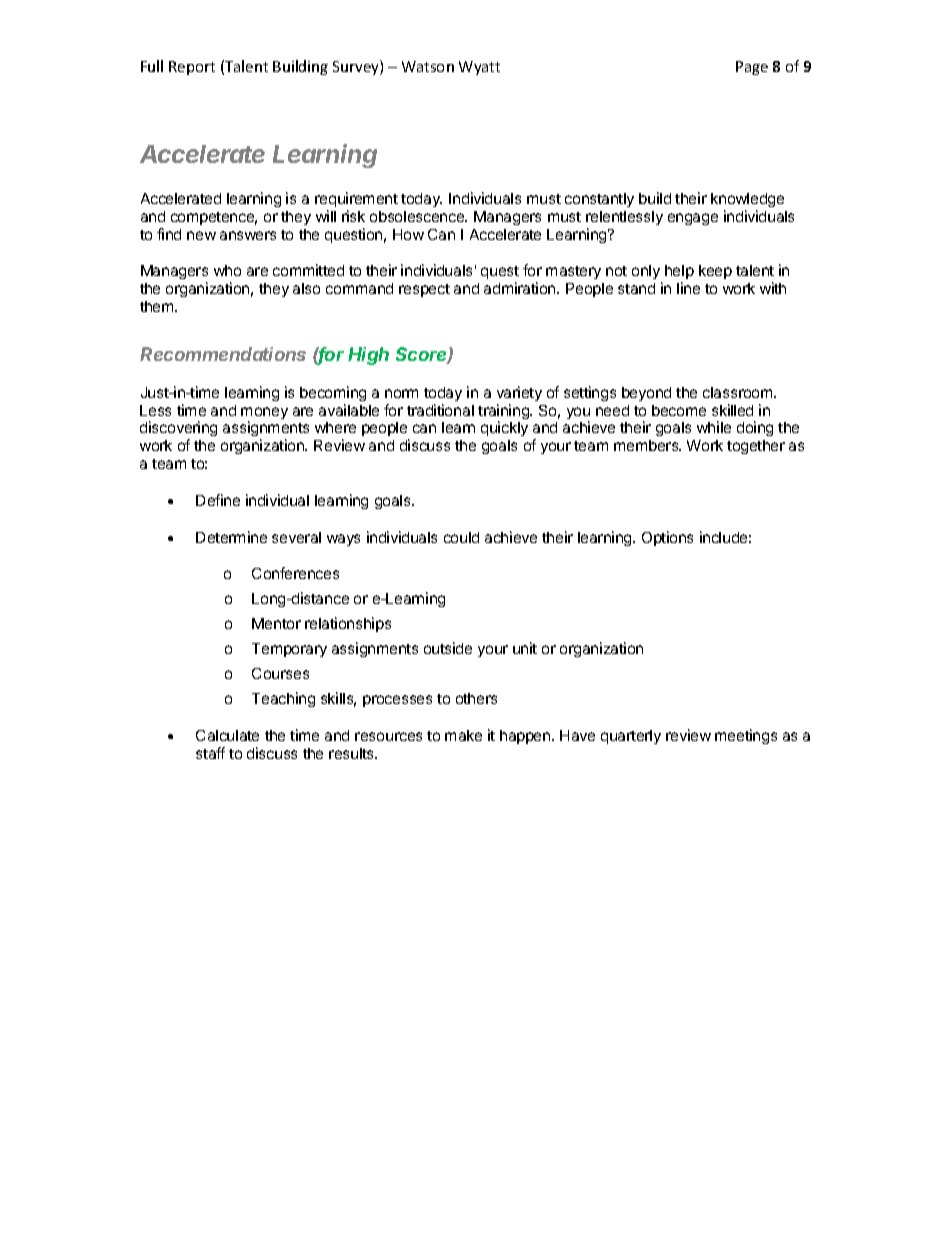 The image size is (952, 1233). What do you see at coordinates (264, 414) in the image?
I see `money` at bounding box center [264, 414].
